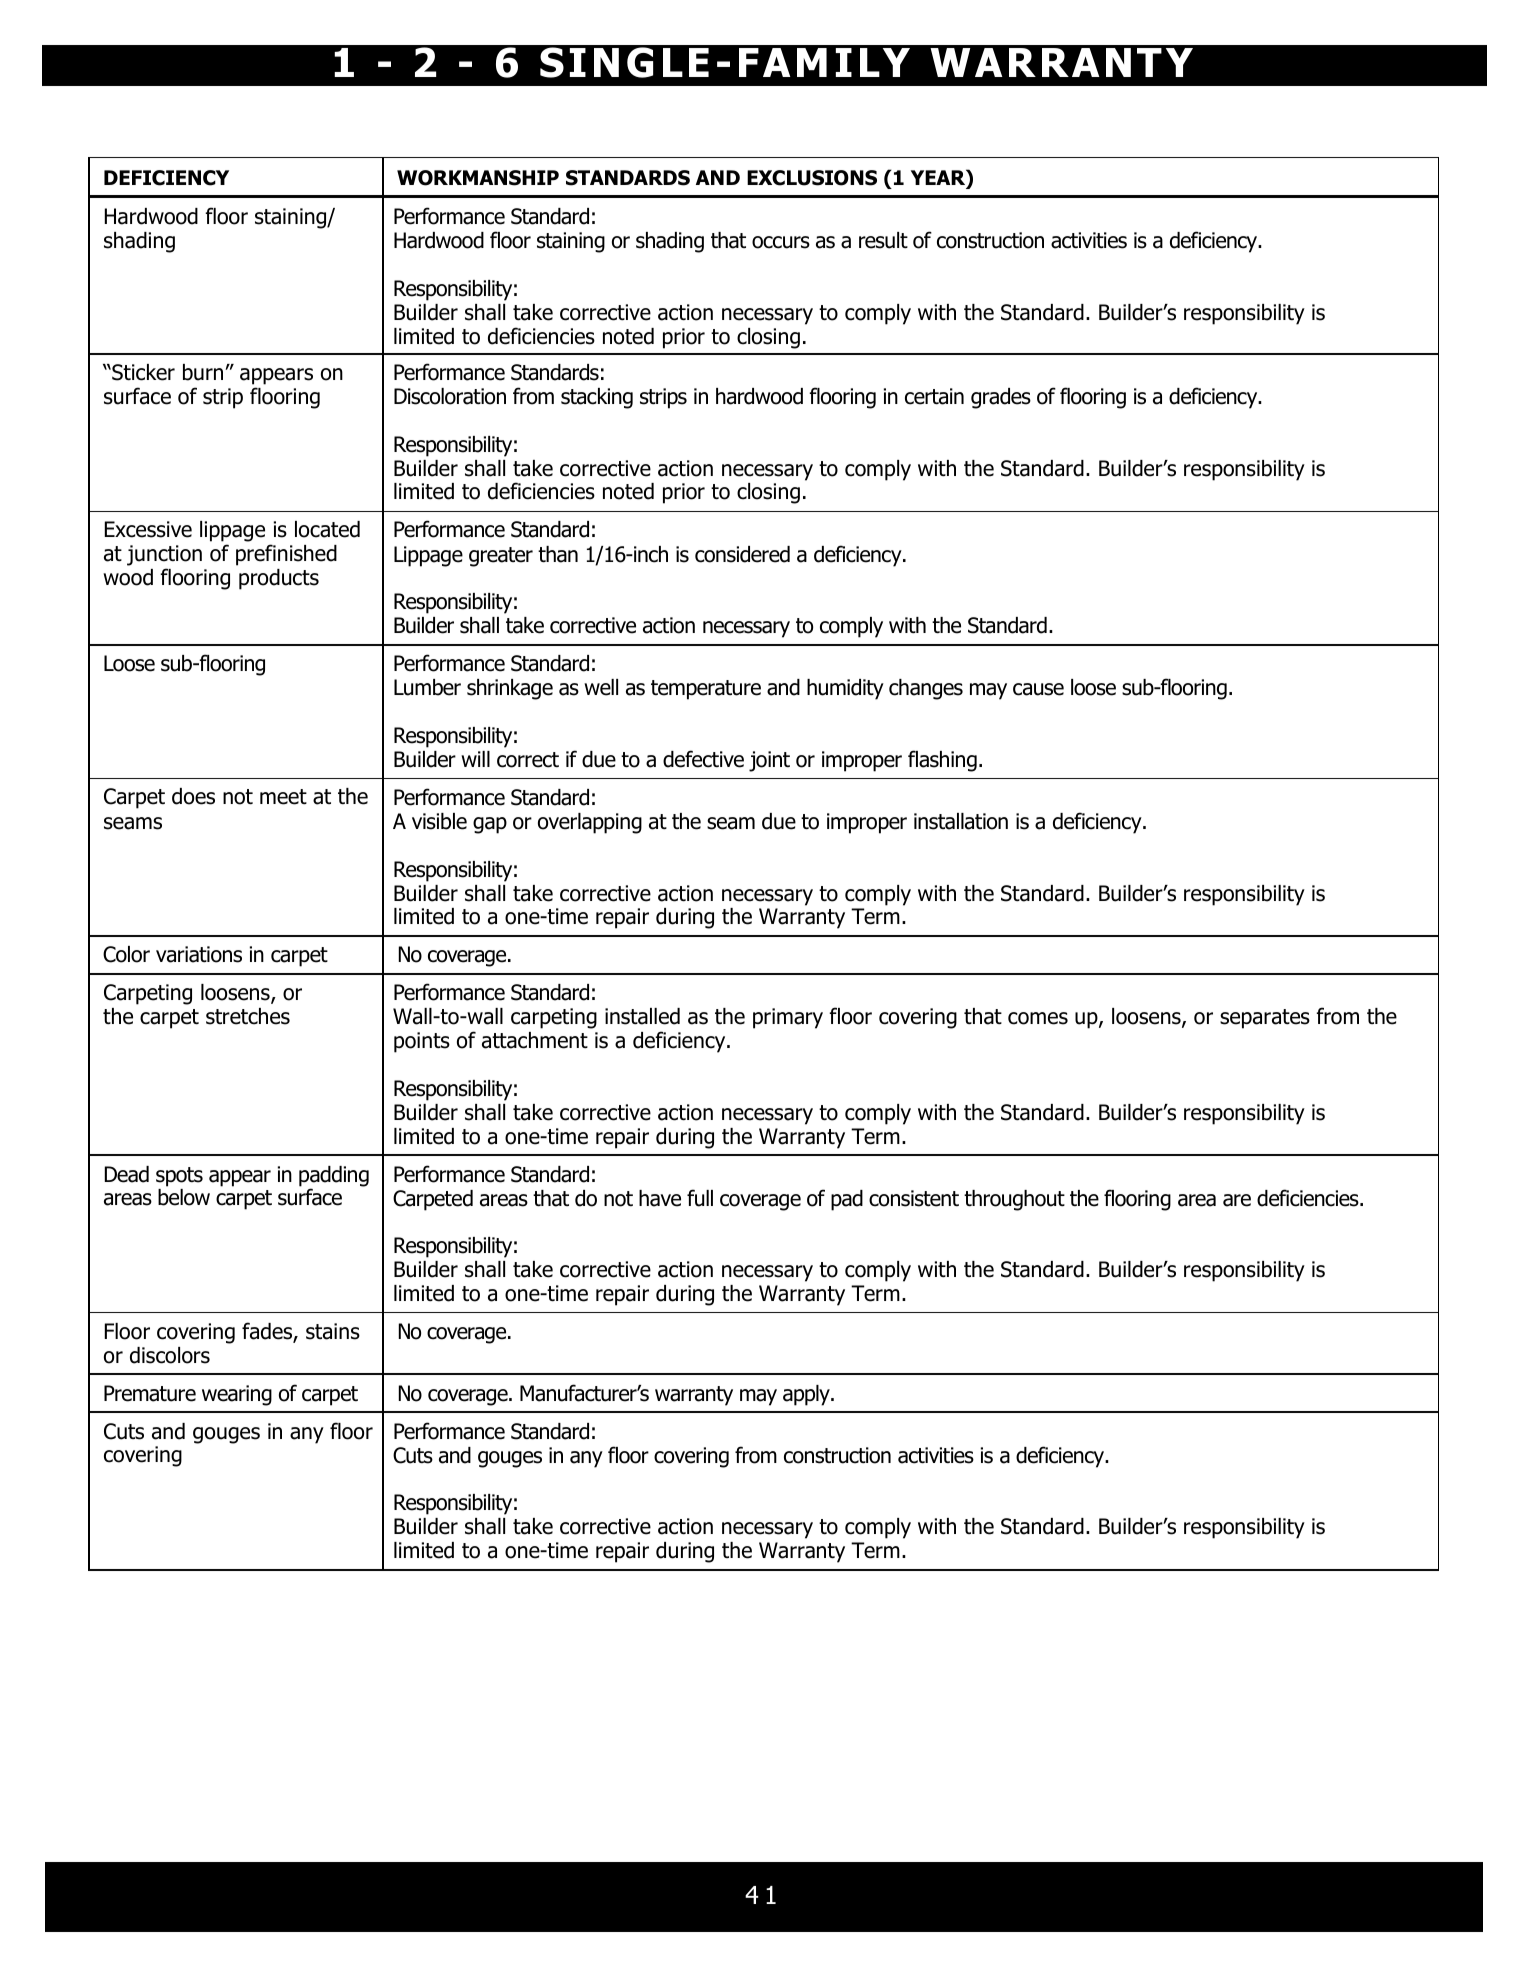  Describe the element at coordinates (807, 1395) in the screenshot. I see `apply` at that location.
